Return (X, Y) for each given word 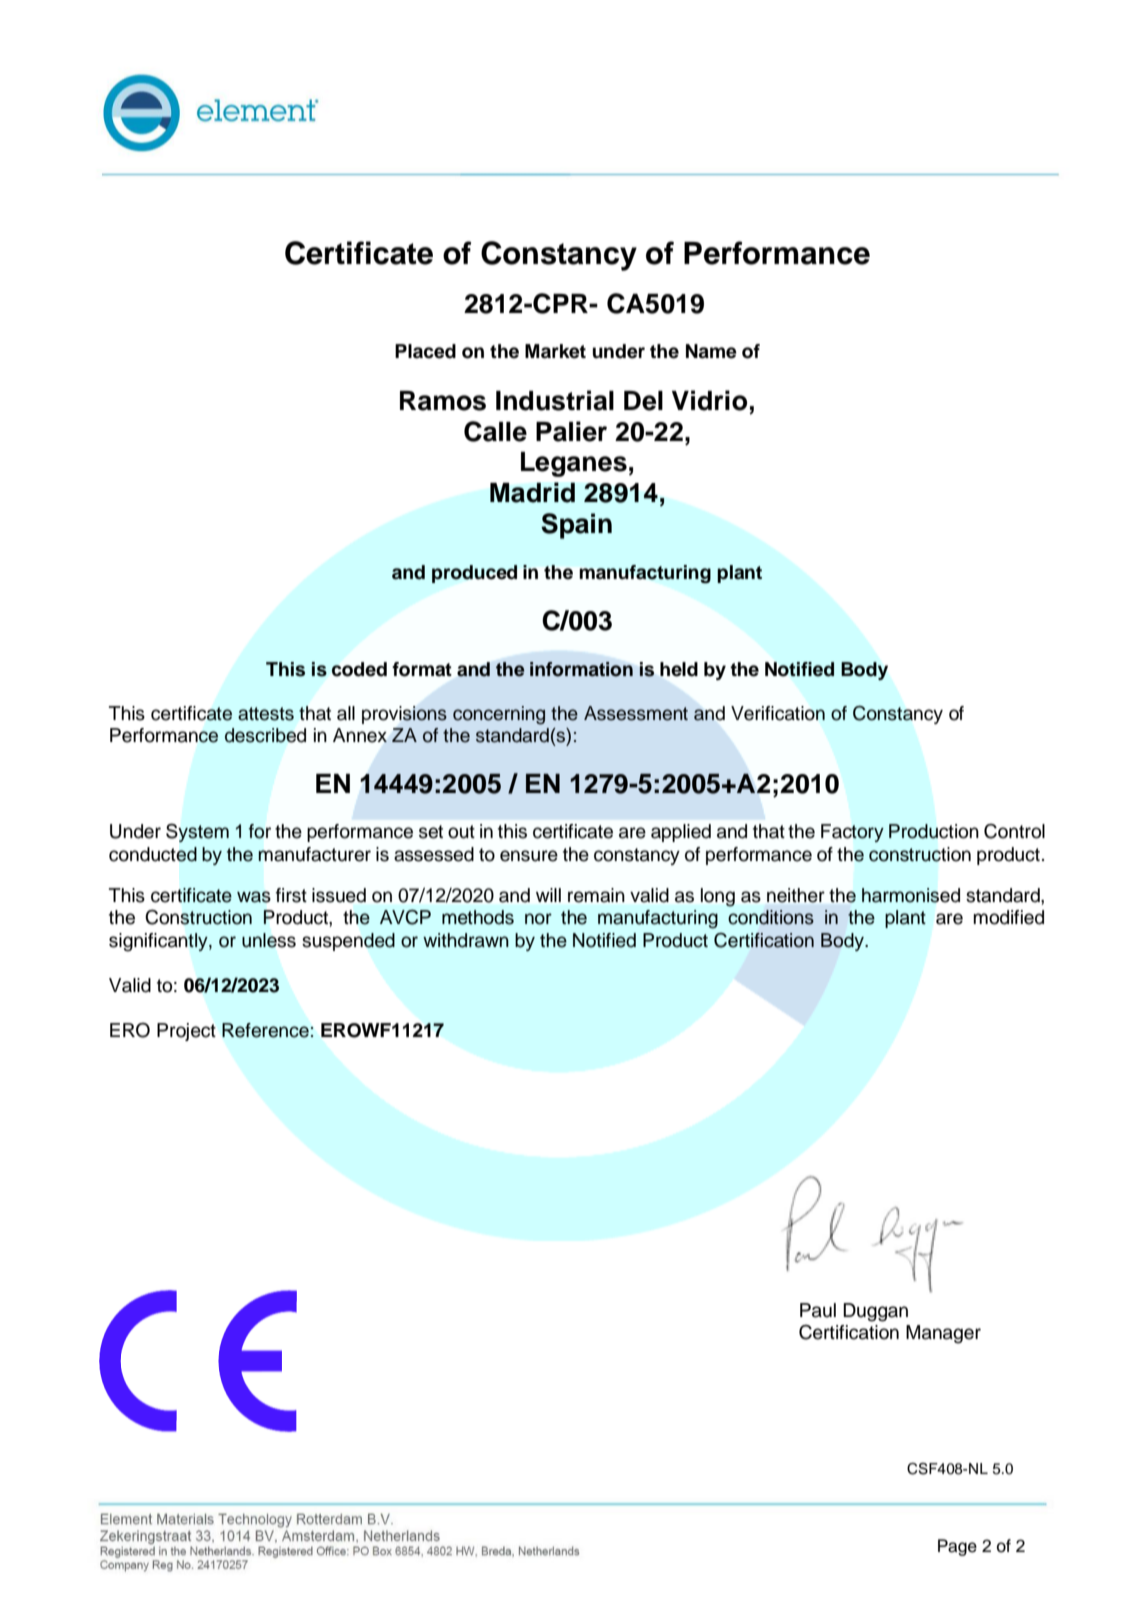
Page (957, 1547)
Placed (425, 351)
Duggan (875, 1312)
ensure (529, 856)
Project (186, 1032)
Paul (818, 1310)
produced (474, 574)
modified (1008, 917)
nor (538, 919)
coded (359, 669)
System (197, 833)
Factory (852, 833)
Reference (265, 1030)
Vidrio (709, 400)
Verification (778, 713)
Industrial (555, 400)
